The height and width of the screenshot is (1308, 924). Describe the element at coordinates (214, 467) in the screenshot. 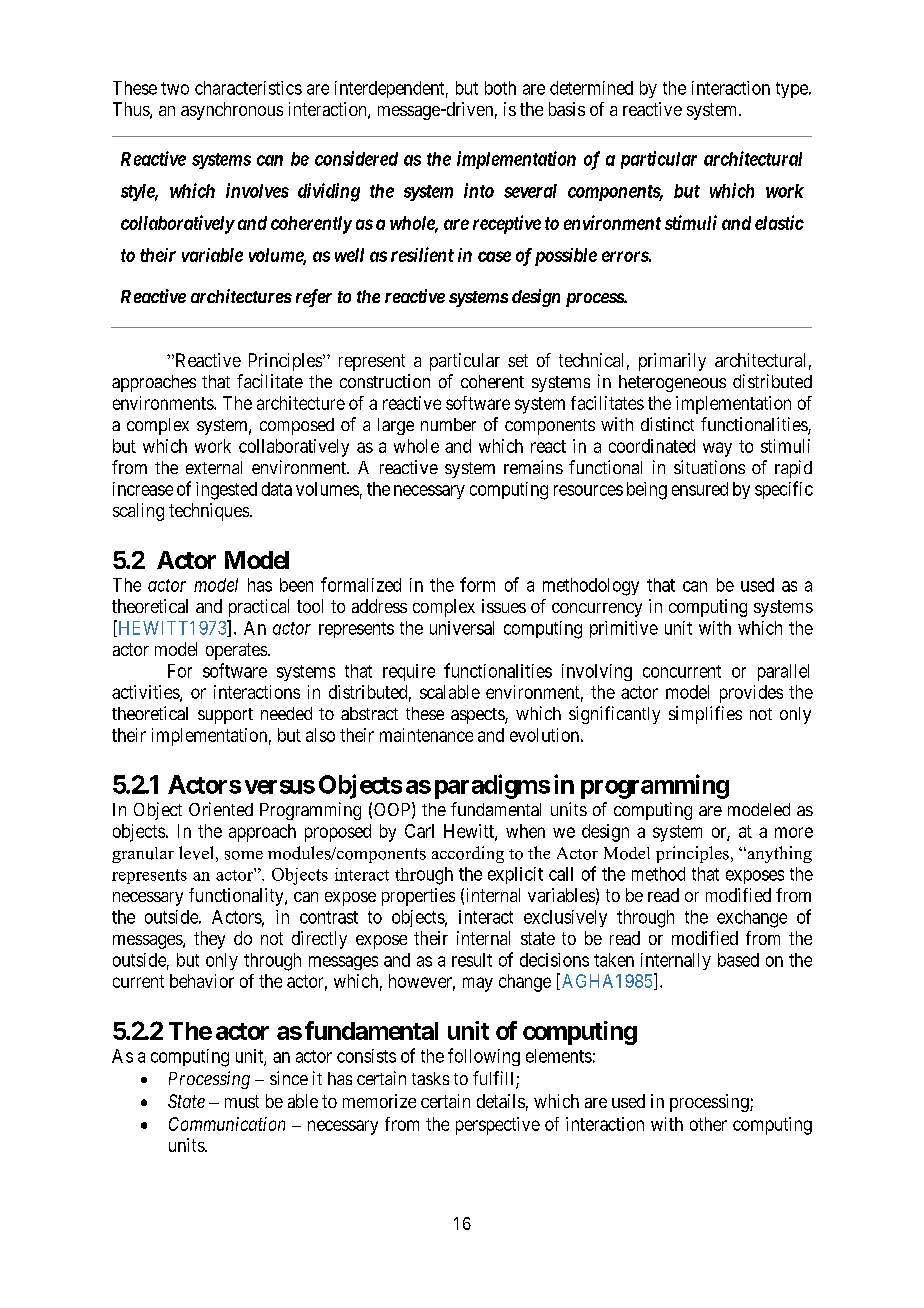

I see `external` at that location.
